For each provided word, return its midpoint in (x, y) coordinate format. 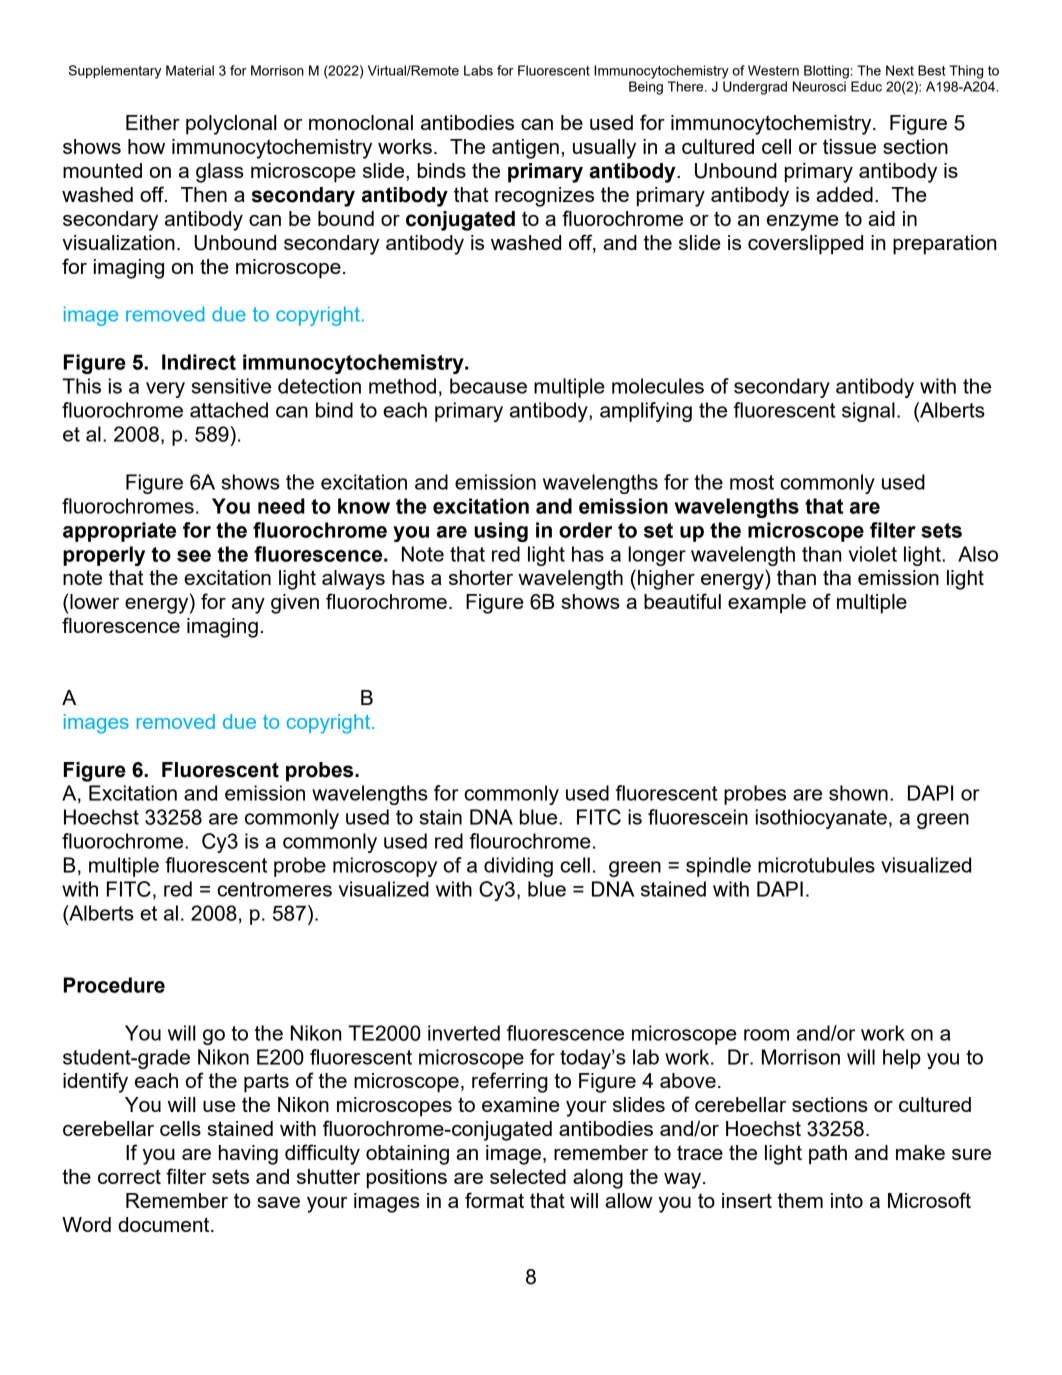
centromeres (275, 889)
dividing (518, 867)
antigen (525, 149)
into (847, 1200)
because (488, 386)
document (165, 1224)
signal (868, 412)
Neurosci (819, 86)
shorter (481, 577)
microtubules (816, 865)
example (767, 604)
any (248, 606)
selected (528, 1176)
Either (153, 122)
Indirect (199, 362)
